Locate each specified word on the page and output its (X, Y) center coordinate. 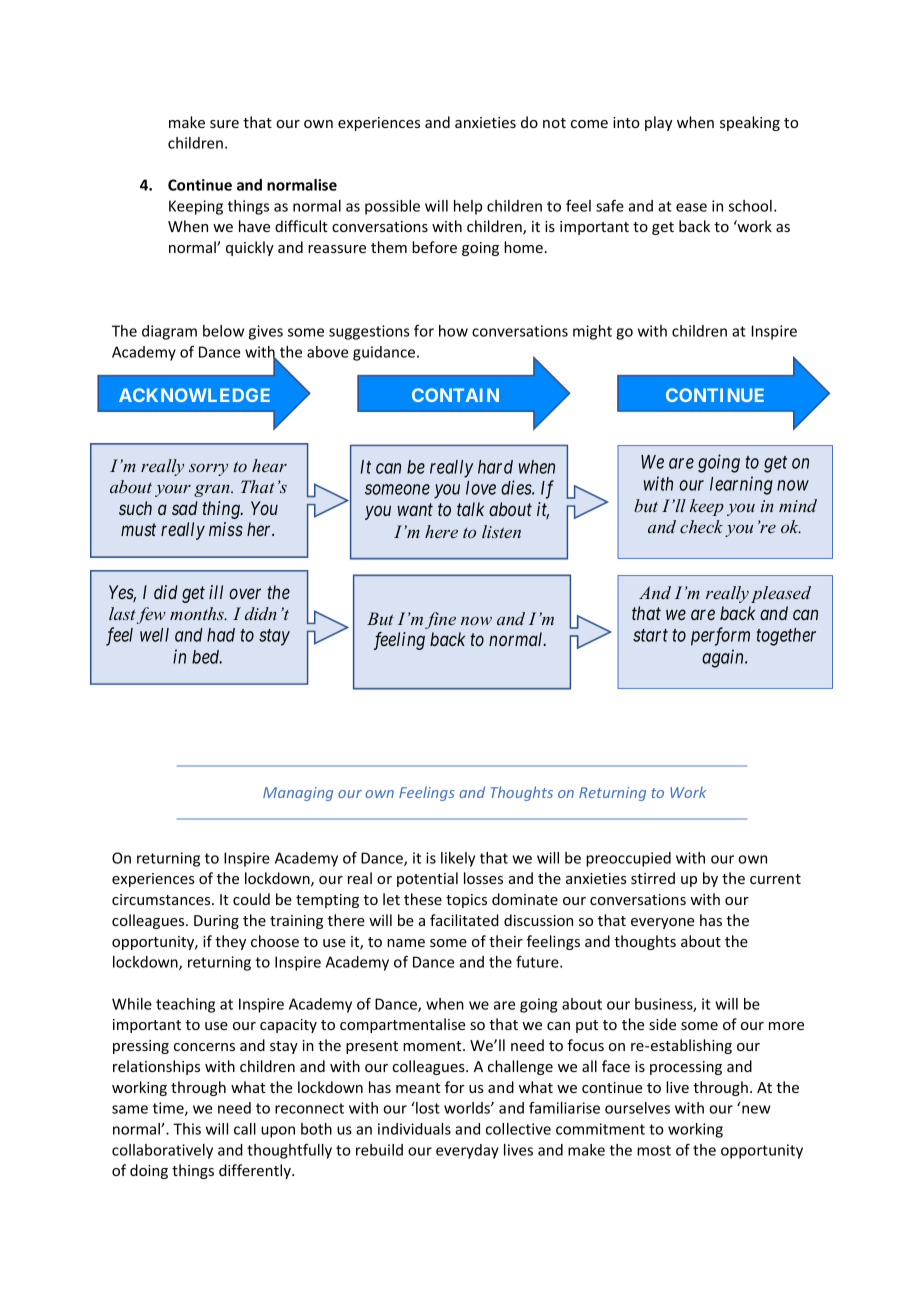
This (187, 1129)
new (756, 1109)
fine (440, 620)
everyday (467, 1151)
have (254, 226)
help (468, 207)
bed (207, 657)
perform (720, 636)
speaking (750, 123)
